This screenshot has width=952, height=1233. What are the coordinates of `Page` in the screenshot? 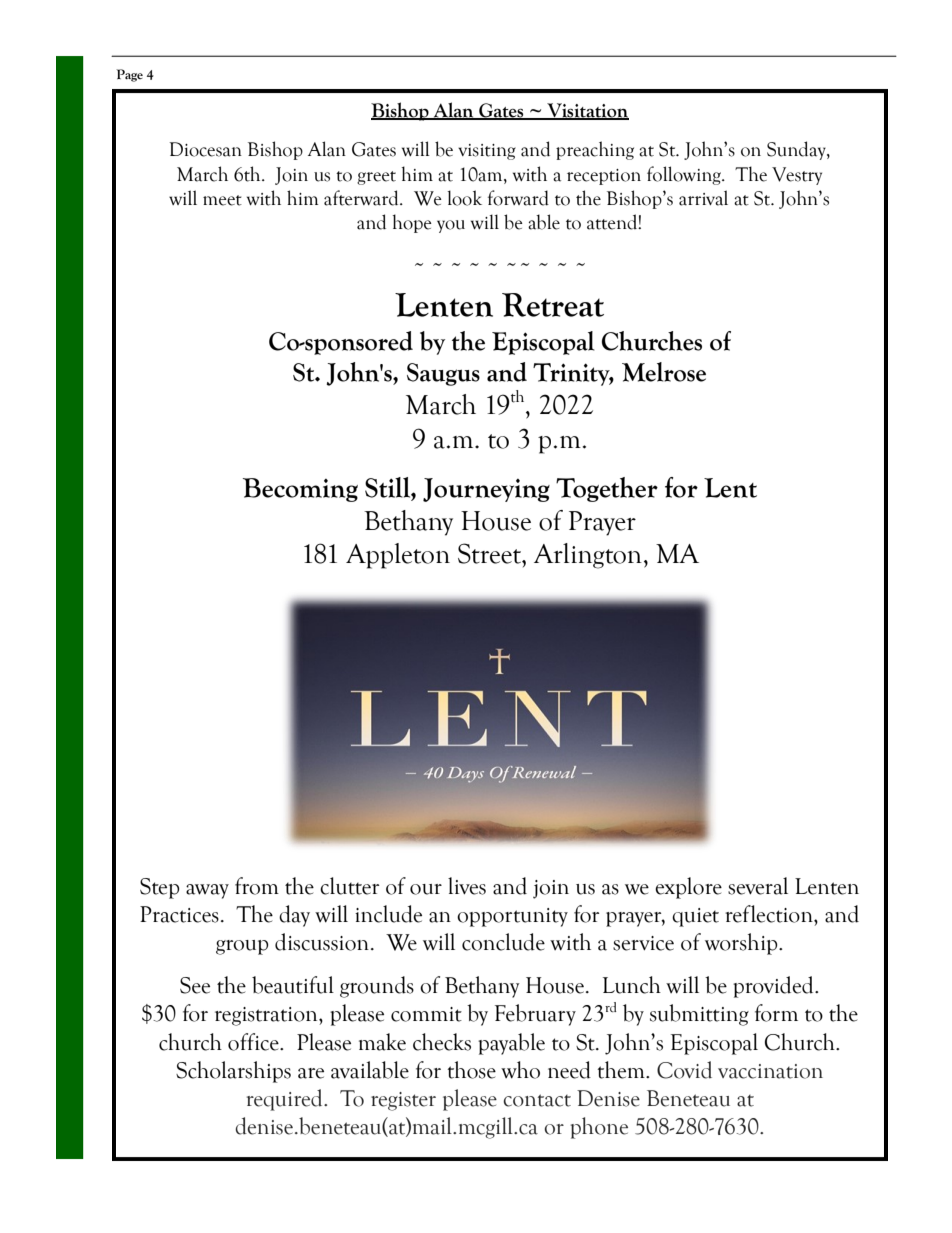 It's located at (129, 75).
